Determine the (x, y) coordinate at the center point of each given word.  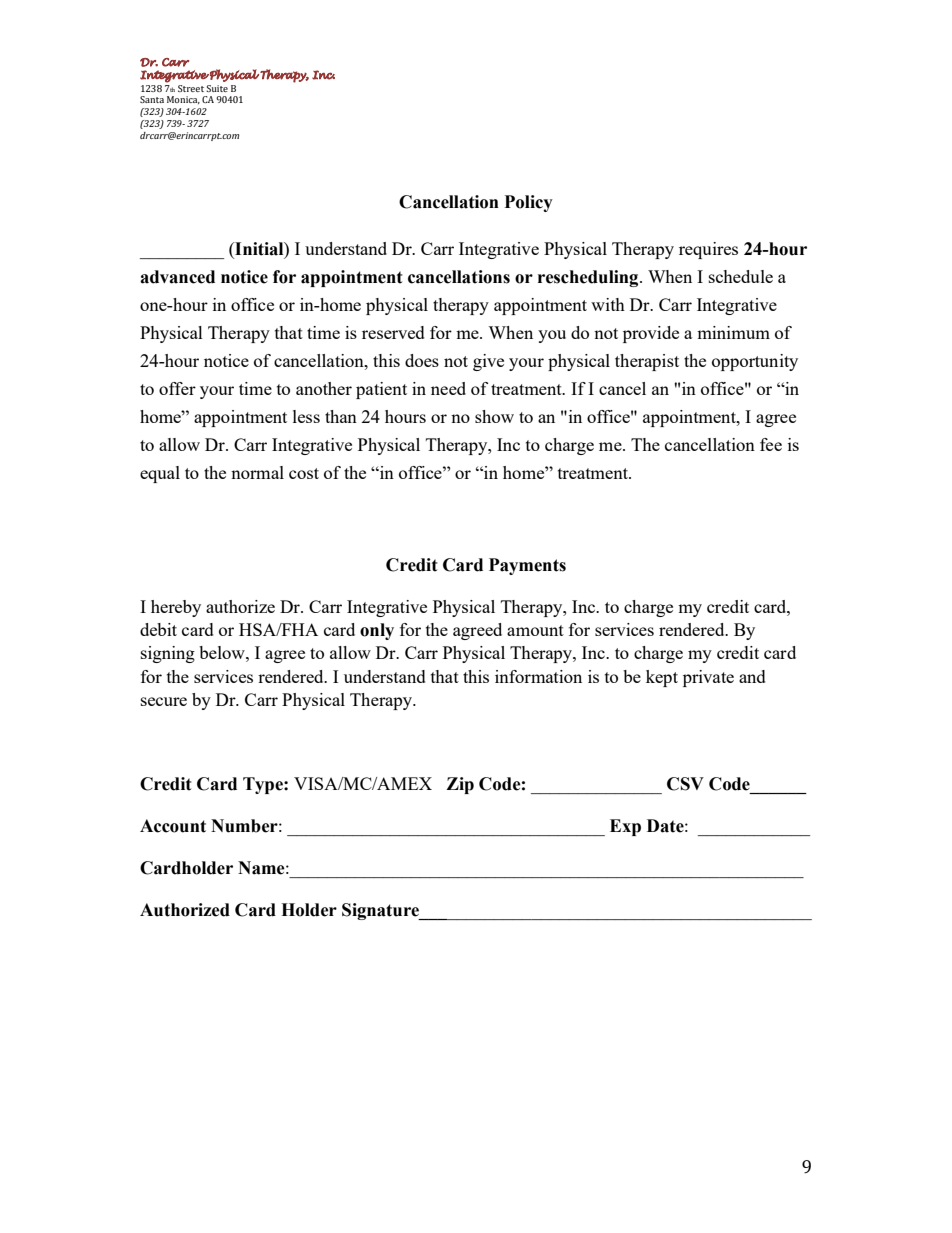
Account (173, 826)
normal (257, 472)
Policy (529, 203)
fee (771, 444)
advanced (177, 277)
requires (708, 250)
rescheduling (589, 278)
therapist (647, 362)
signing (168, 654)
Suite (217, 88)
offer (177, 388)
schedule (741, 276)
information (538, 676)
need (448, 388)
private (708, 678)
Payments (527, 566)
